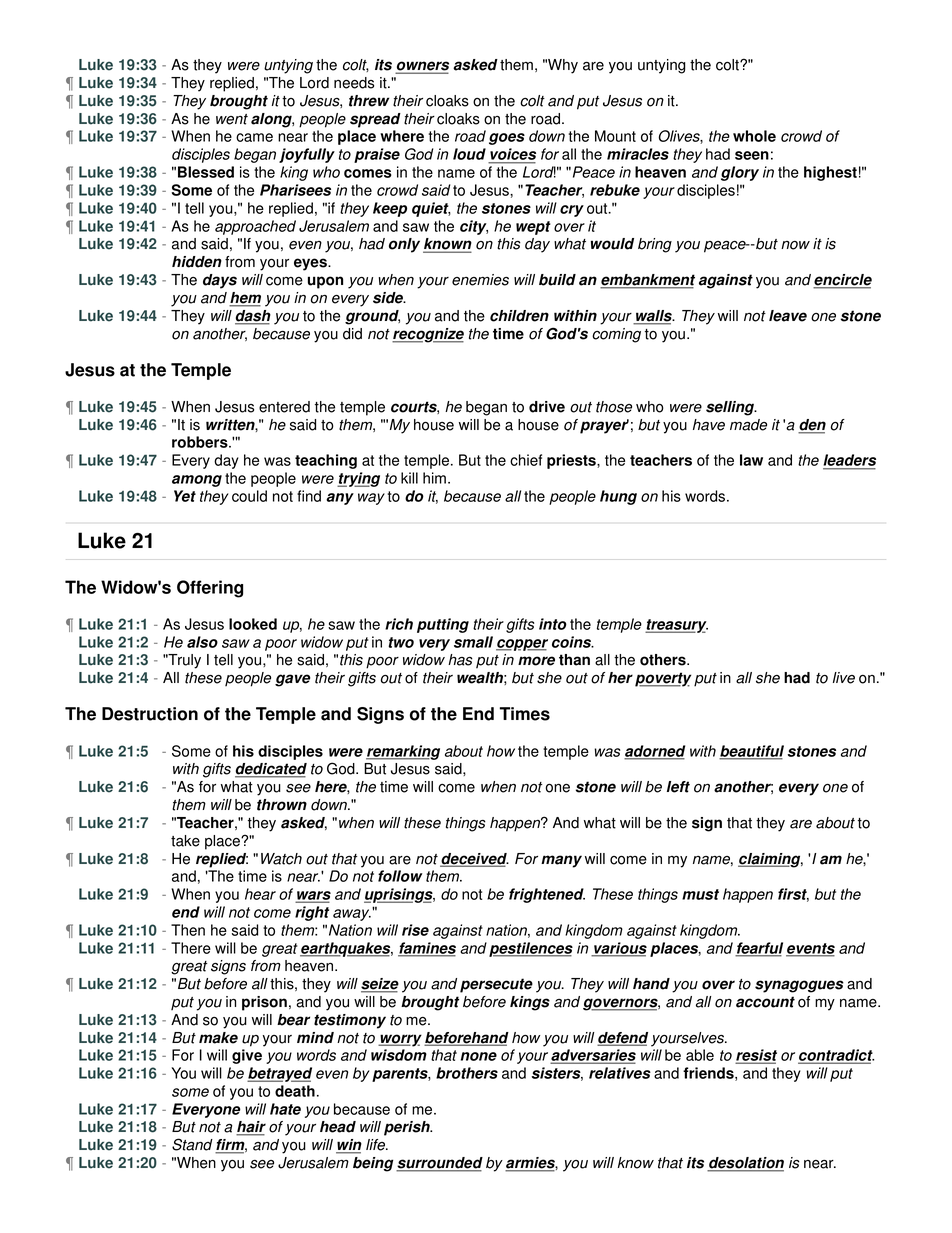  I want to click on hair, so click(251, 1128).
